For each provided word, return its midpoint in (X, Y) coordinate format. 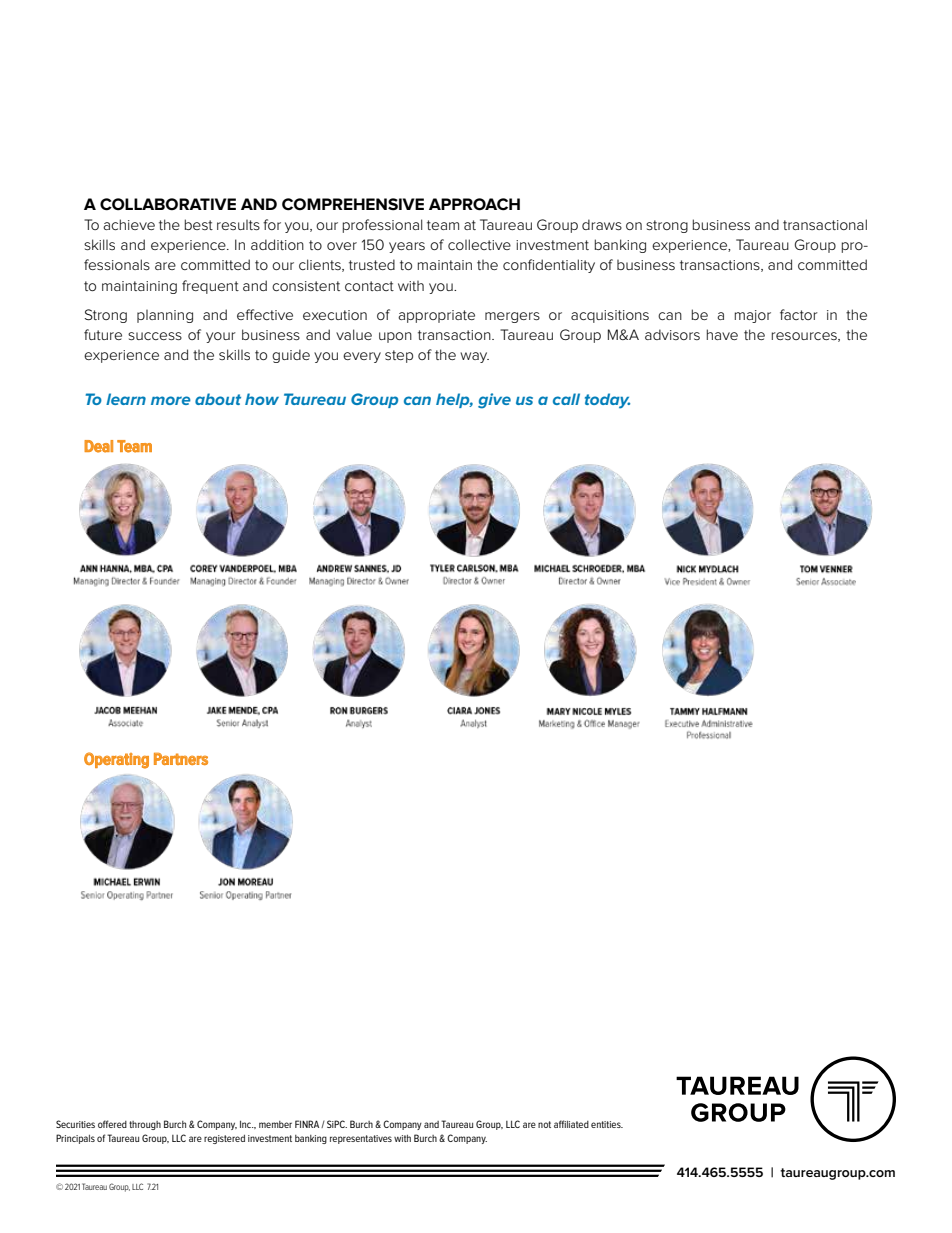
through (145, 1125)
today (607, 401)
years (407, 247)
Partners (181, 759)
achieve (129, 224)
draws (602, 224)
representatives (361, 1139)
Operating (116, 760)
